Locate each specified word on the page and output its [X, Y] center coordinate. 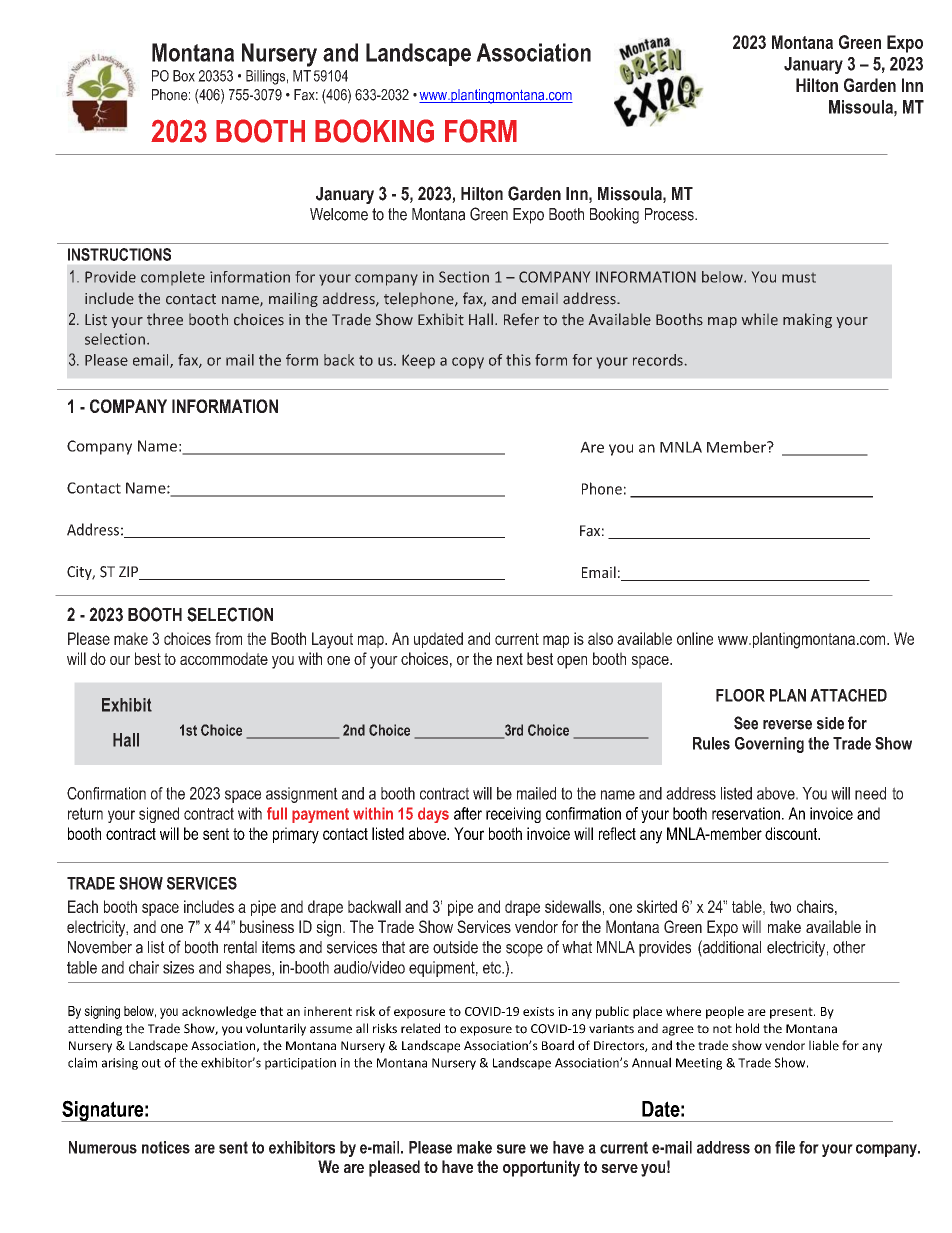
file [785, 1147]
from [228, 638]
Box [184, 76]
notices [166, 1147]
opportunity [541, 1168]
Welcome [339, 214]
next [510, 659]
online [695, 638]
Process [670, 214]
